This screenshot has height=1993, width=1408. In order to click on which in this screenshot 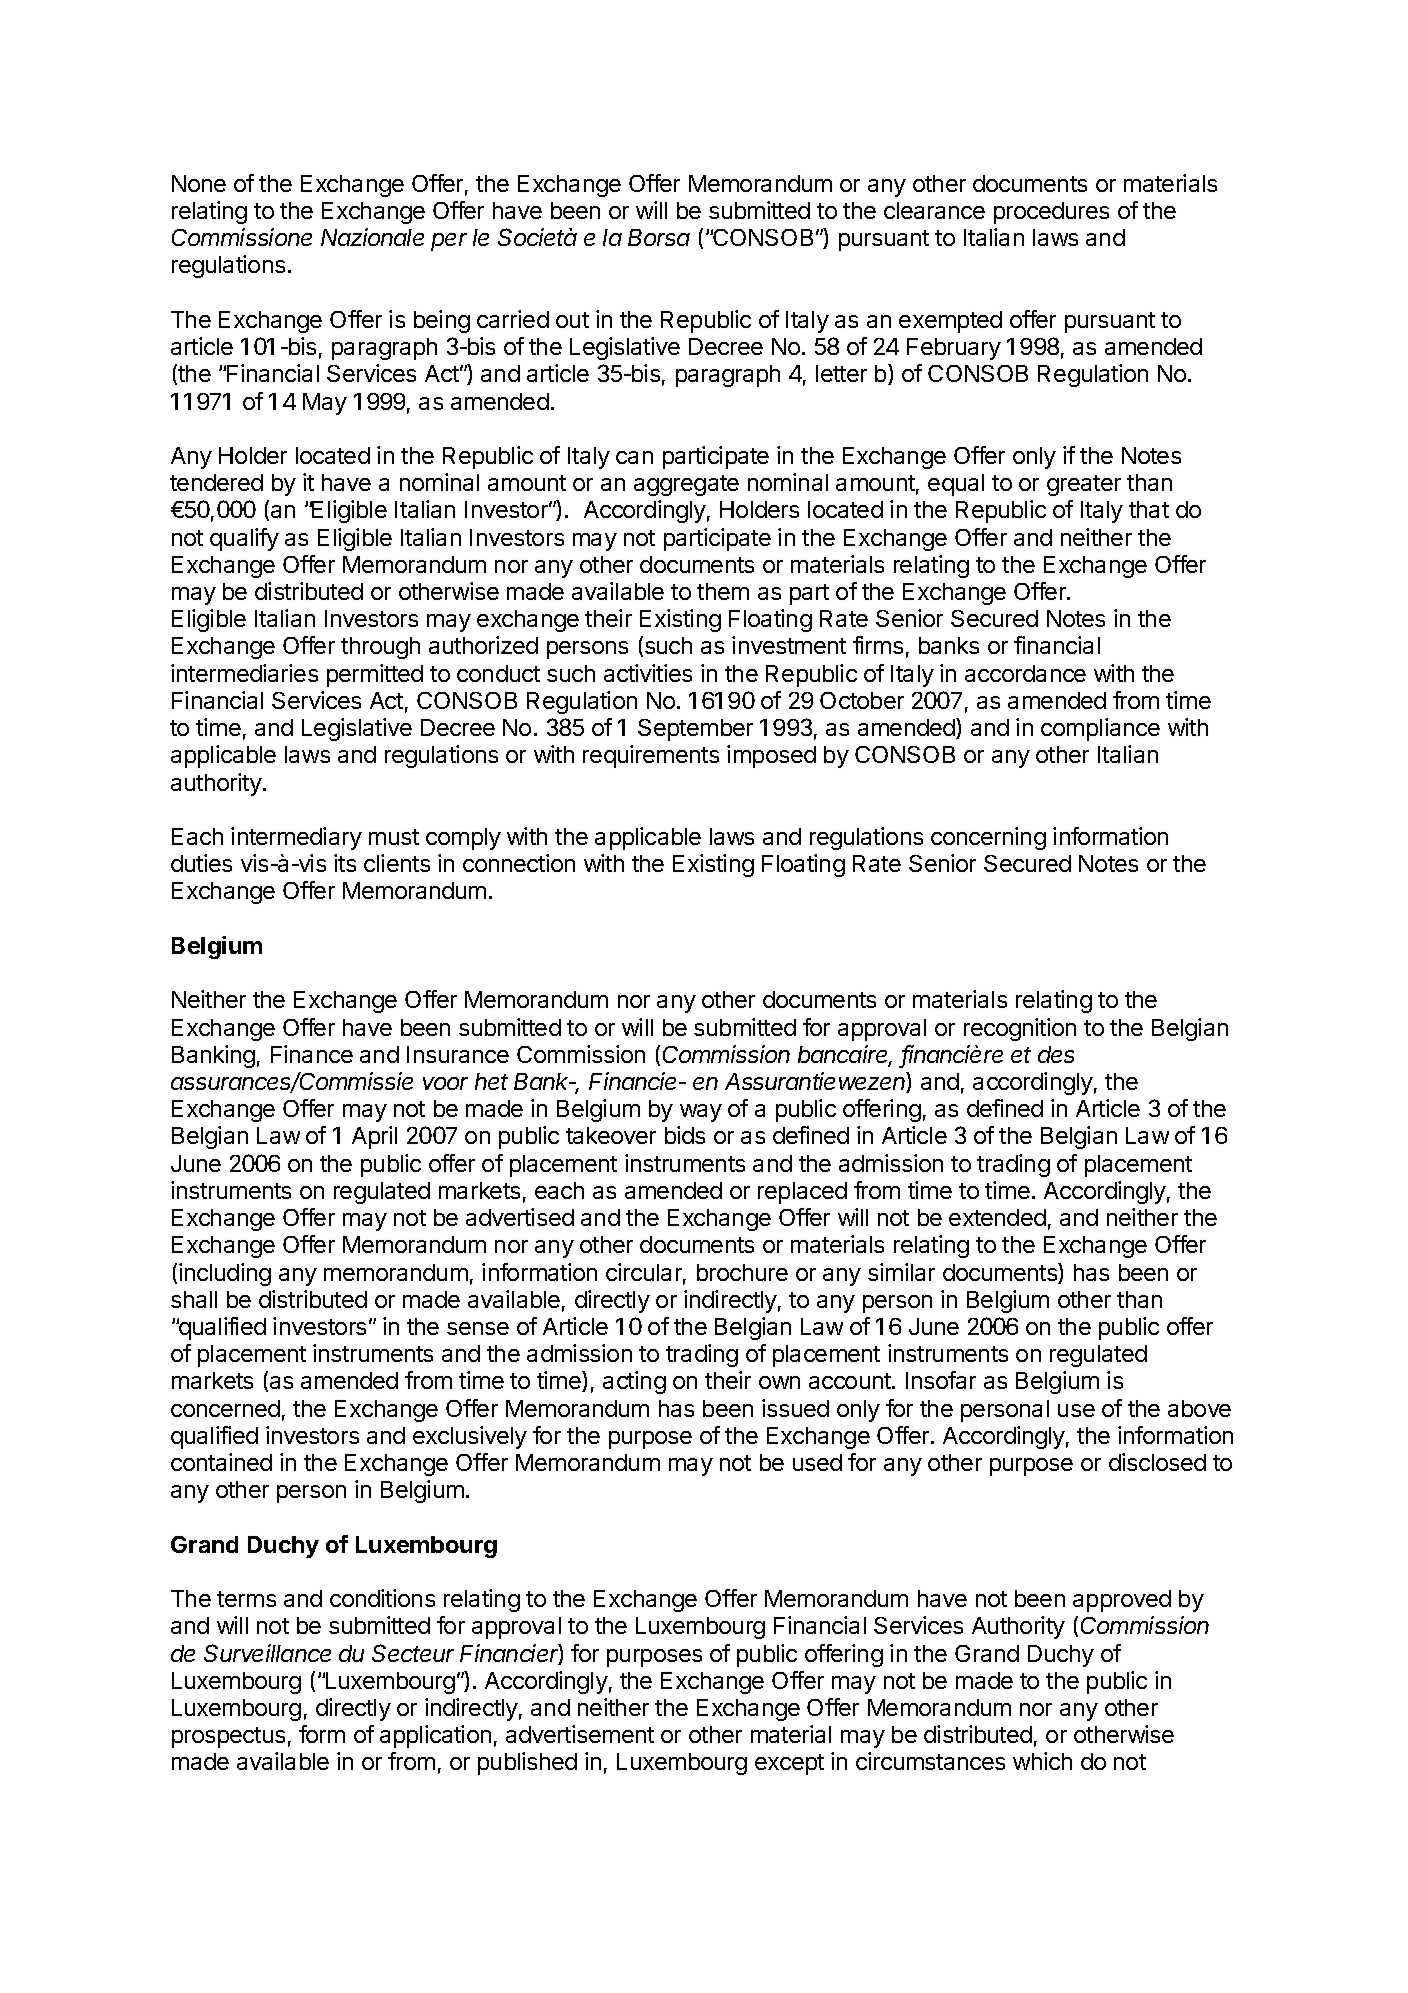, I will do `click(1042, 1761)`.
